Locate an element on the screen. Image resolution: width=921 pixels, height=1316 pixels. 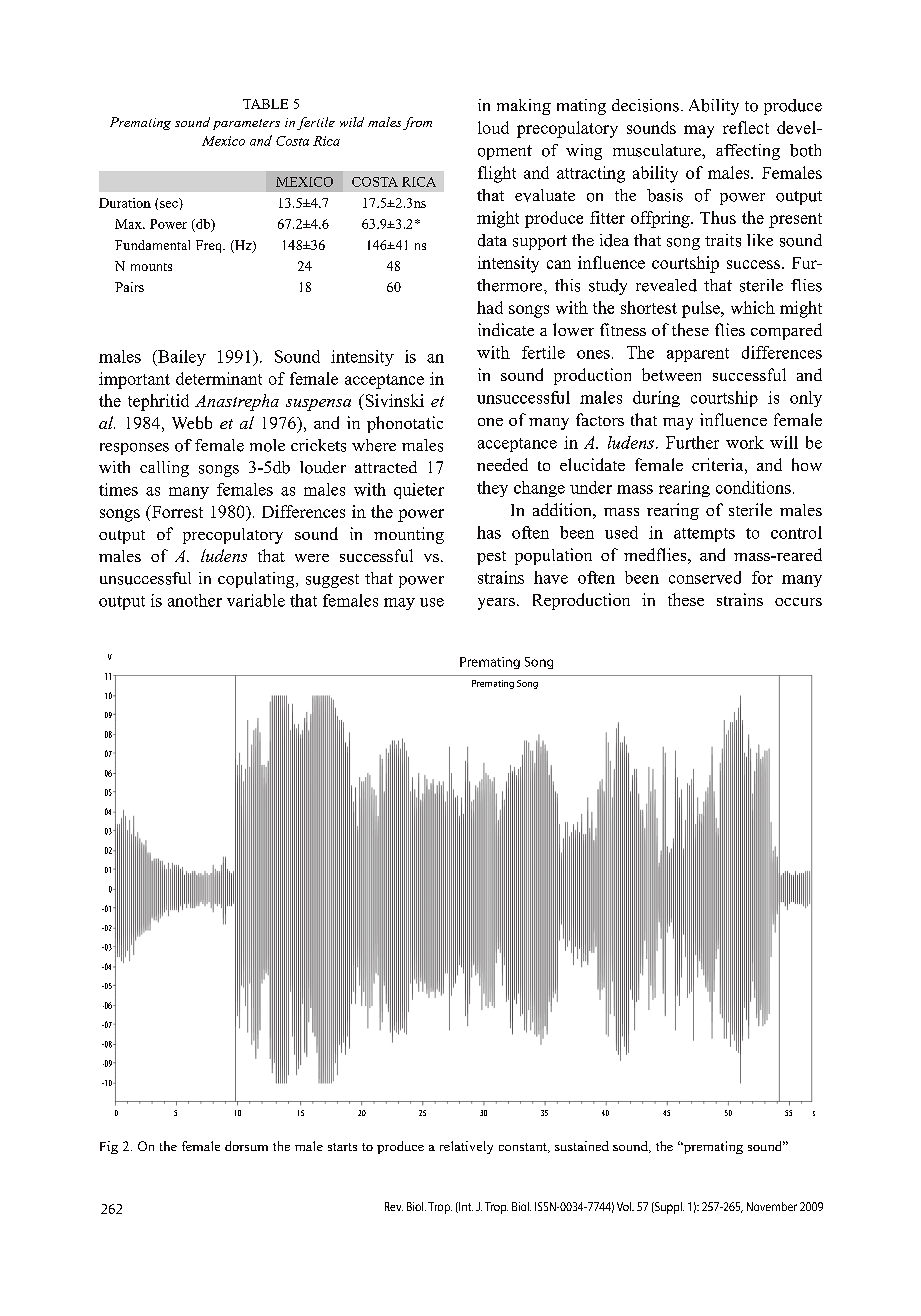
reflect is located at coordinates (746, 127).
